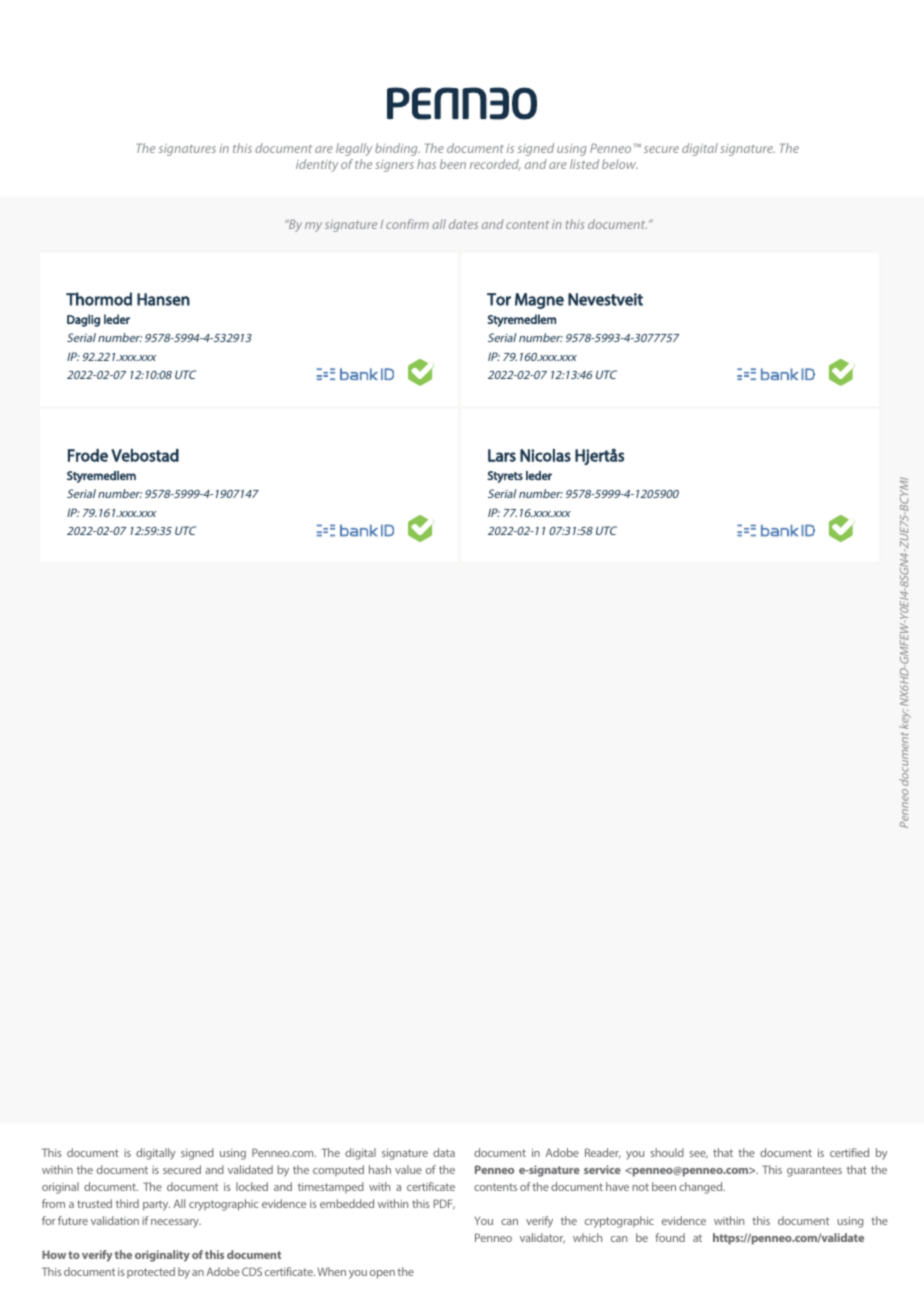 This screenshot has width=924, height=1308. Describe the element at coordinates (338, 1170) in the screenshot. I see `computed` at that location.
